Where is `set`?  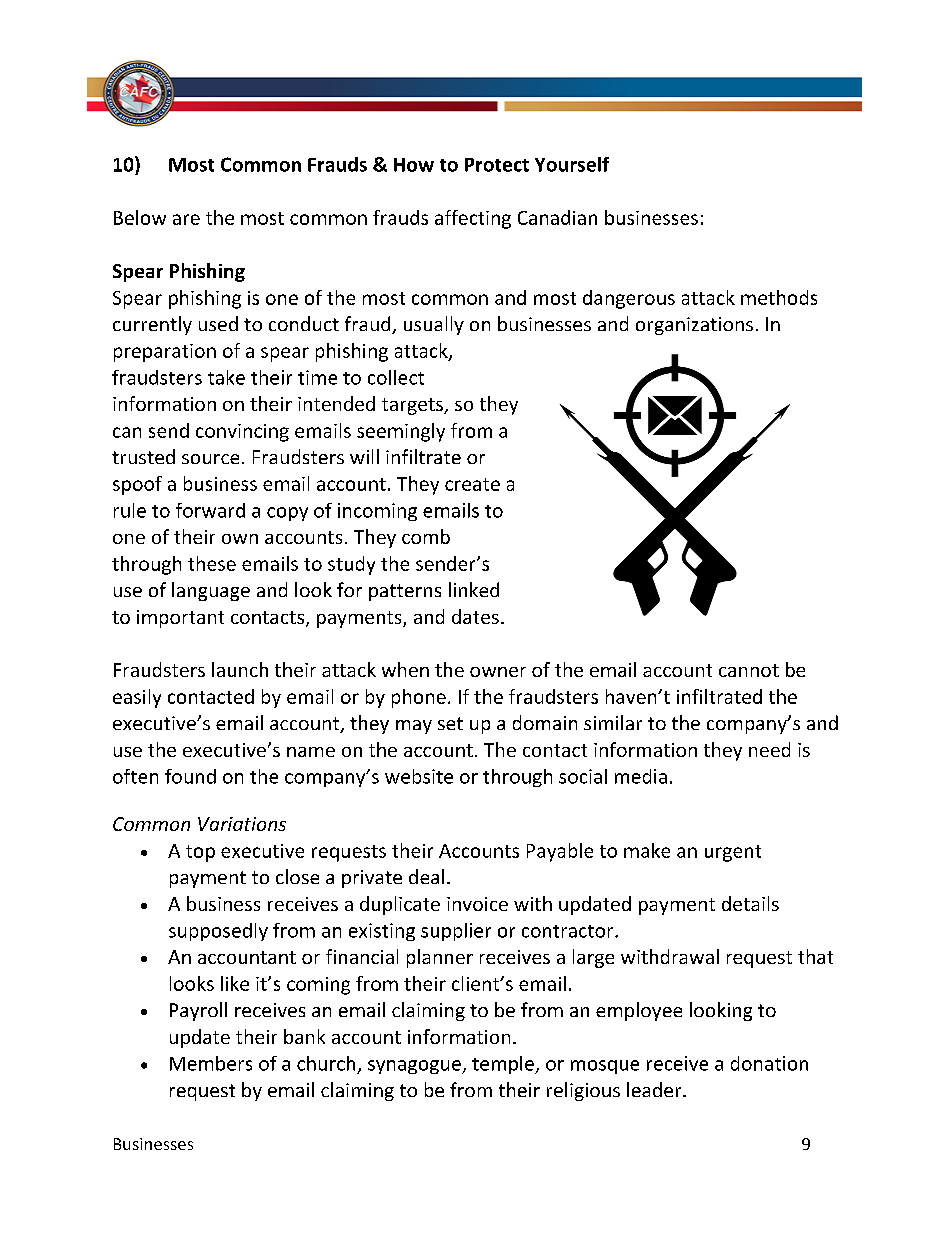 set is located at coordinates (450, 723).
